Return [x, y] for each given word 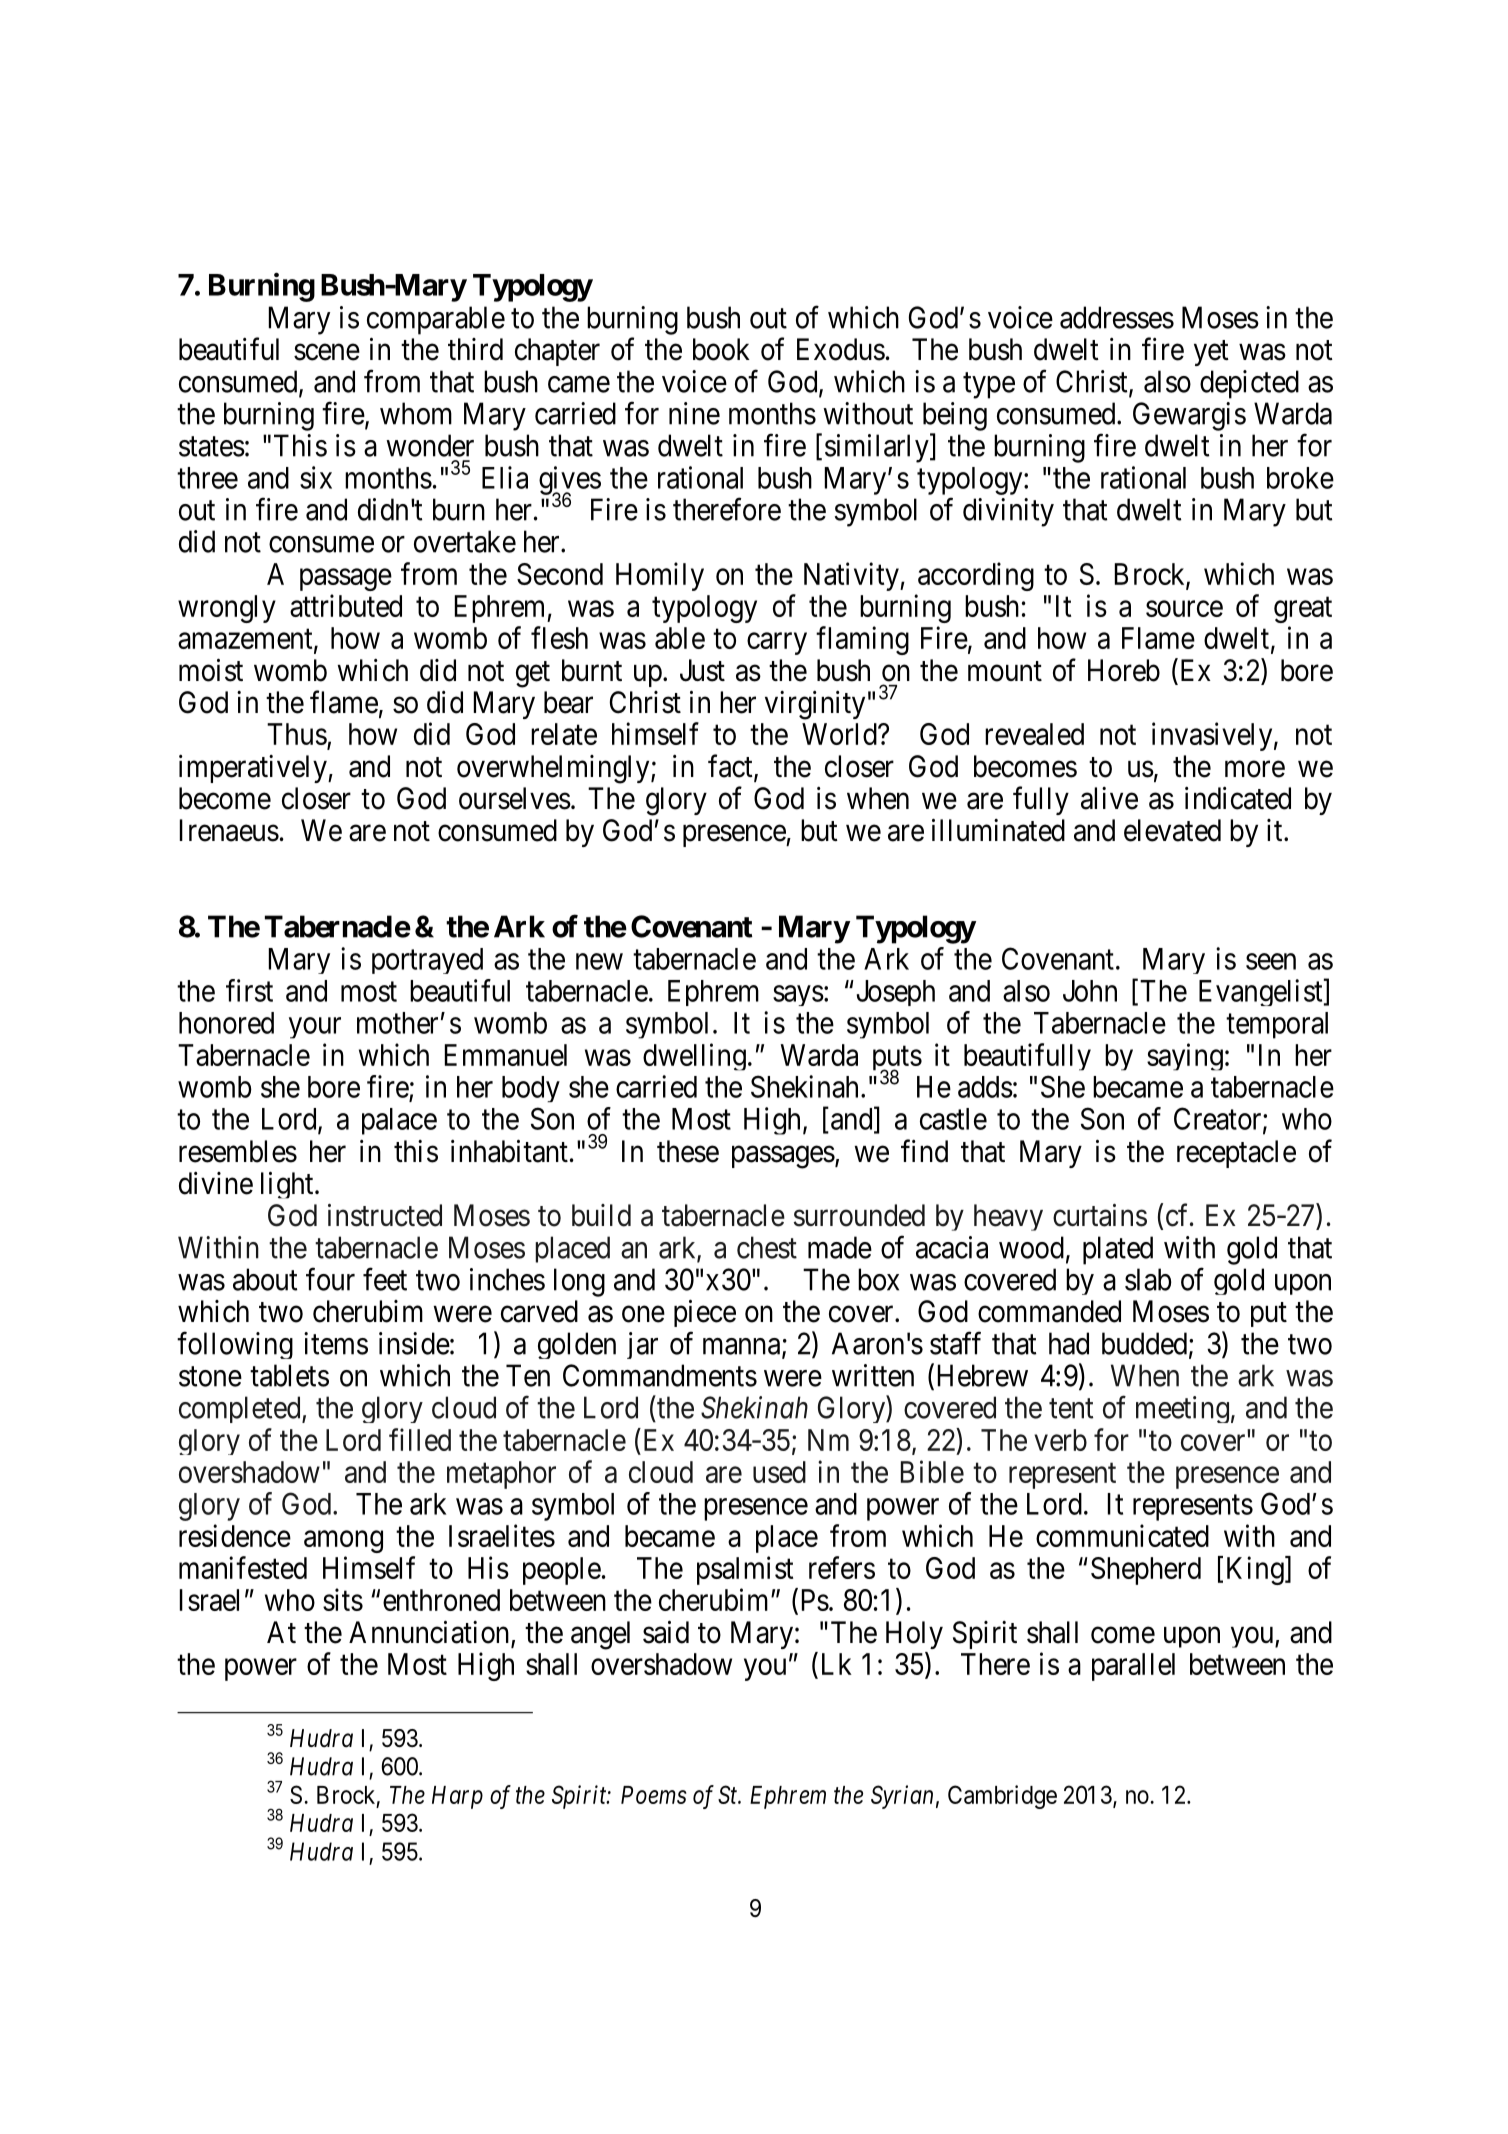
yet [1211, 353]
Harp [457, 1797]
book [721, 349]
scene [327, 352]
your [315, 1028]
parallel [1133, 1667]
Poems [654, 1795]
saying [1185, 1057]
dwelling [694, 1057]
